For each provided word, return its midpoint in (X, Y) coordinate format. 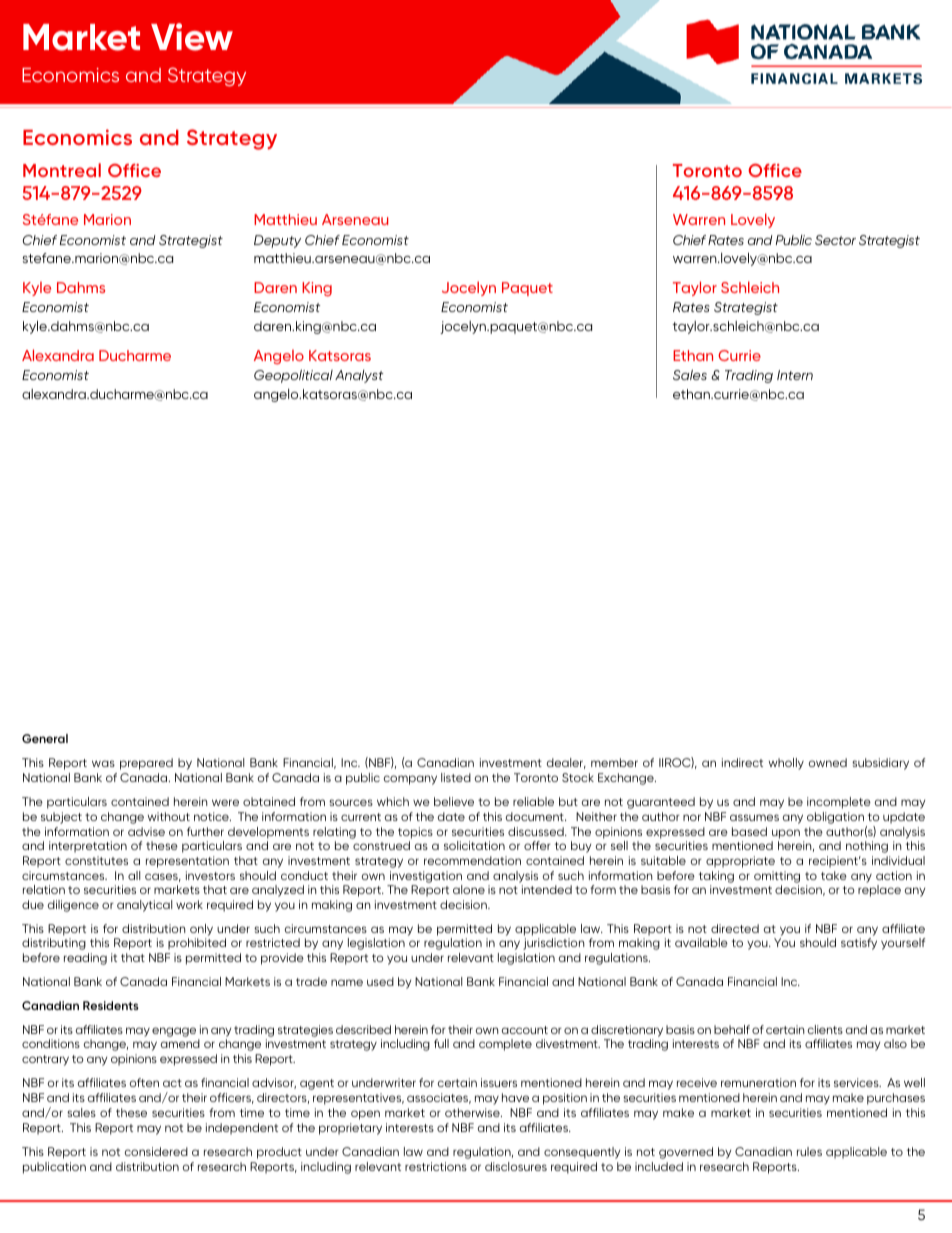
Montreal (62, 170)
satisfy (859, 944)
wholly (786, 764)
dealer (566, 763)
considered (156, 1151)
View (192, 37)
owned (828, 762)
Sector (835, 240)
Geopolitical (293, 376)
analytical (144, 906)
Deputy (277, 241)
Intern (795, 375)
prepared (146, 764)
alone (469, 889)
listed (456, 777)
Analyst (359, 376)
